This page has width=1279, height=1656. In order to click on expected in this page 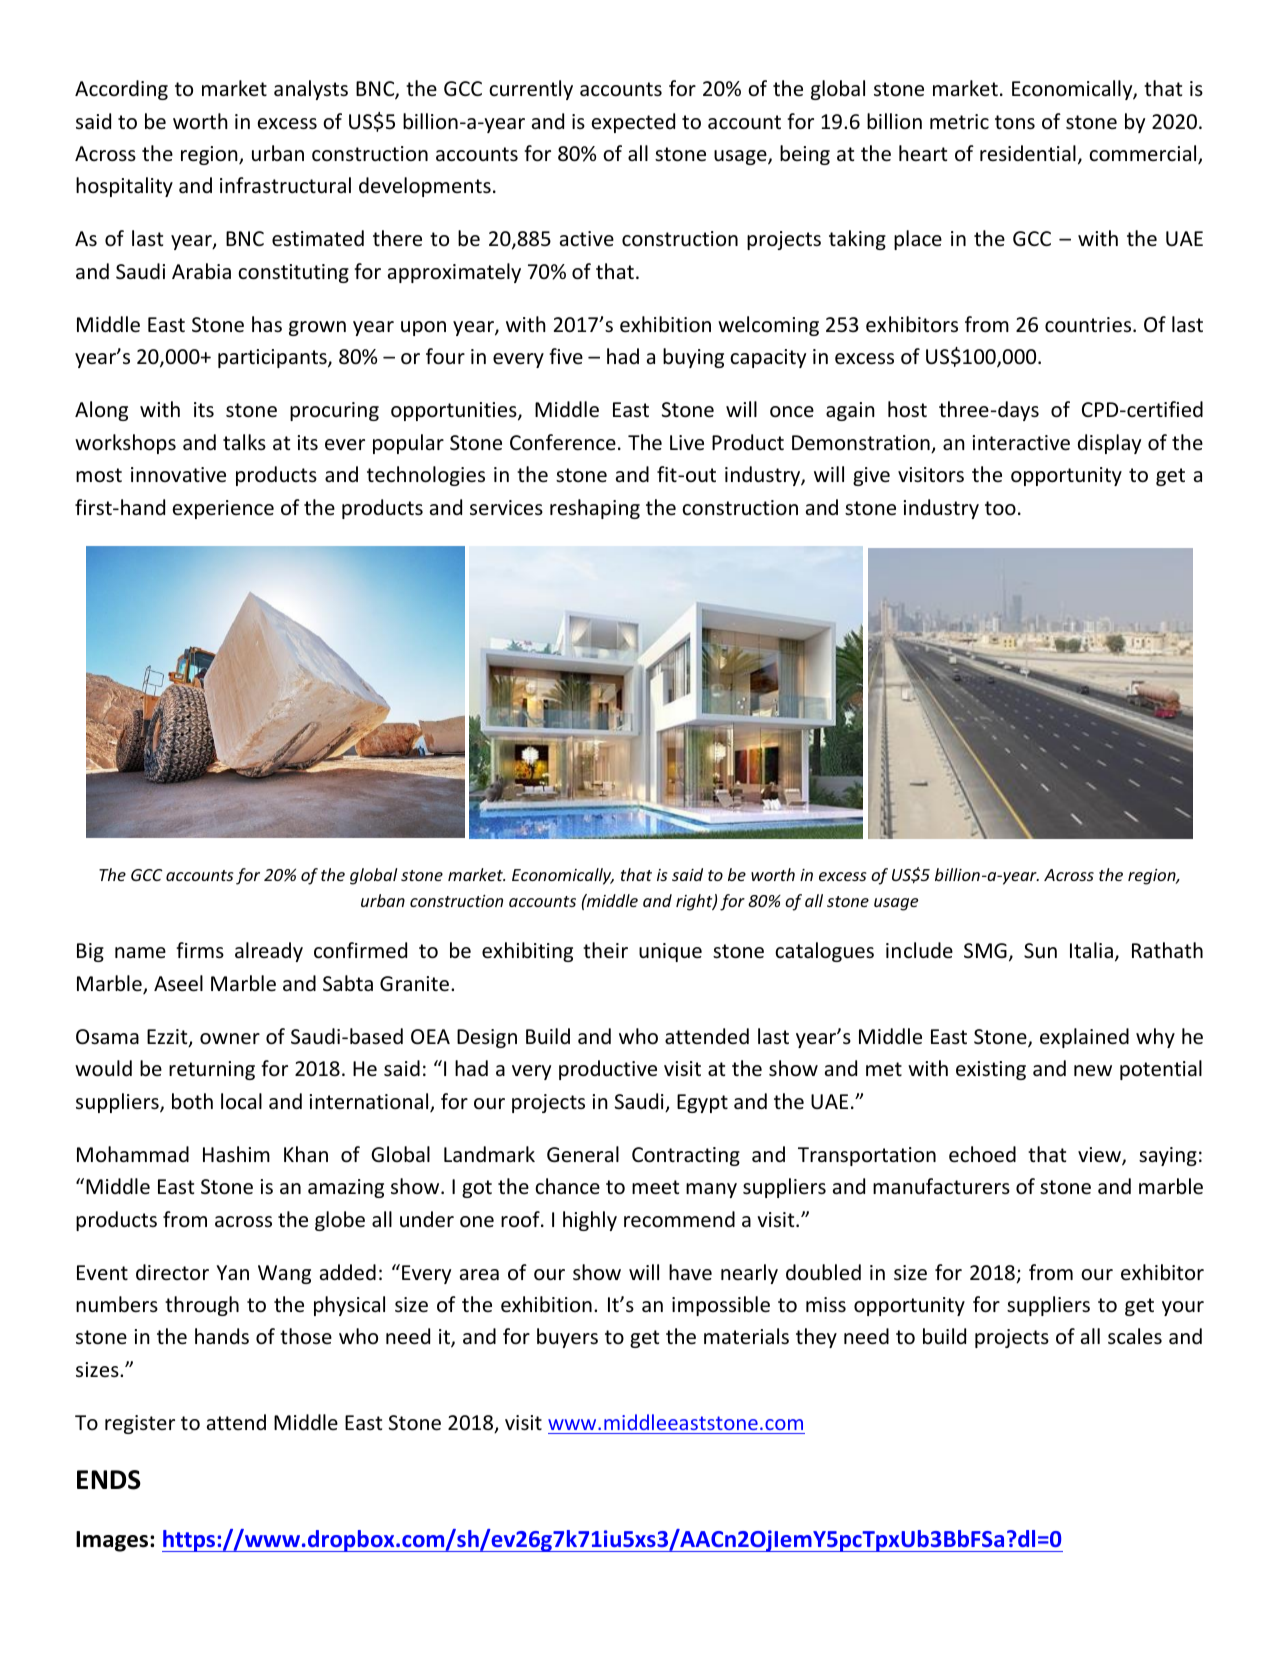, I will do `click(633, 123)`.
